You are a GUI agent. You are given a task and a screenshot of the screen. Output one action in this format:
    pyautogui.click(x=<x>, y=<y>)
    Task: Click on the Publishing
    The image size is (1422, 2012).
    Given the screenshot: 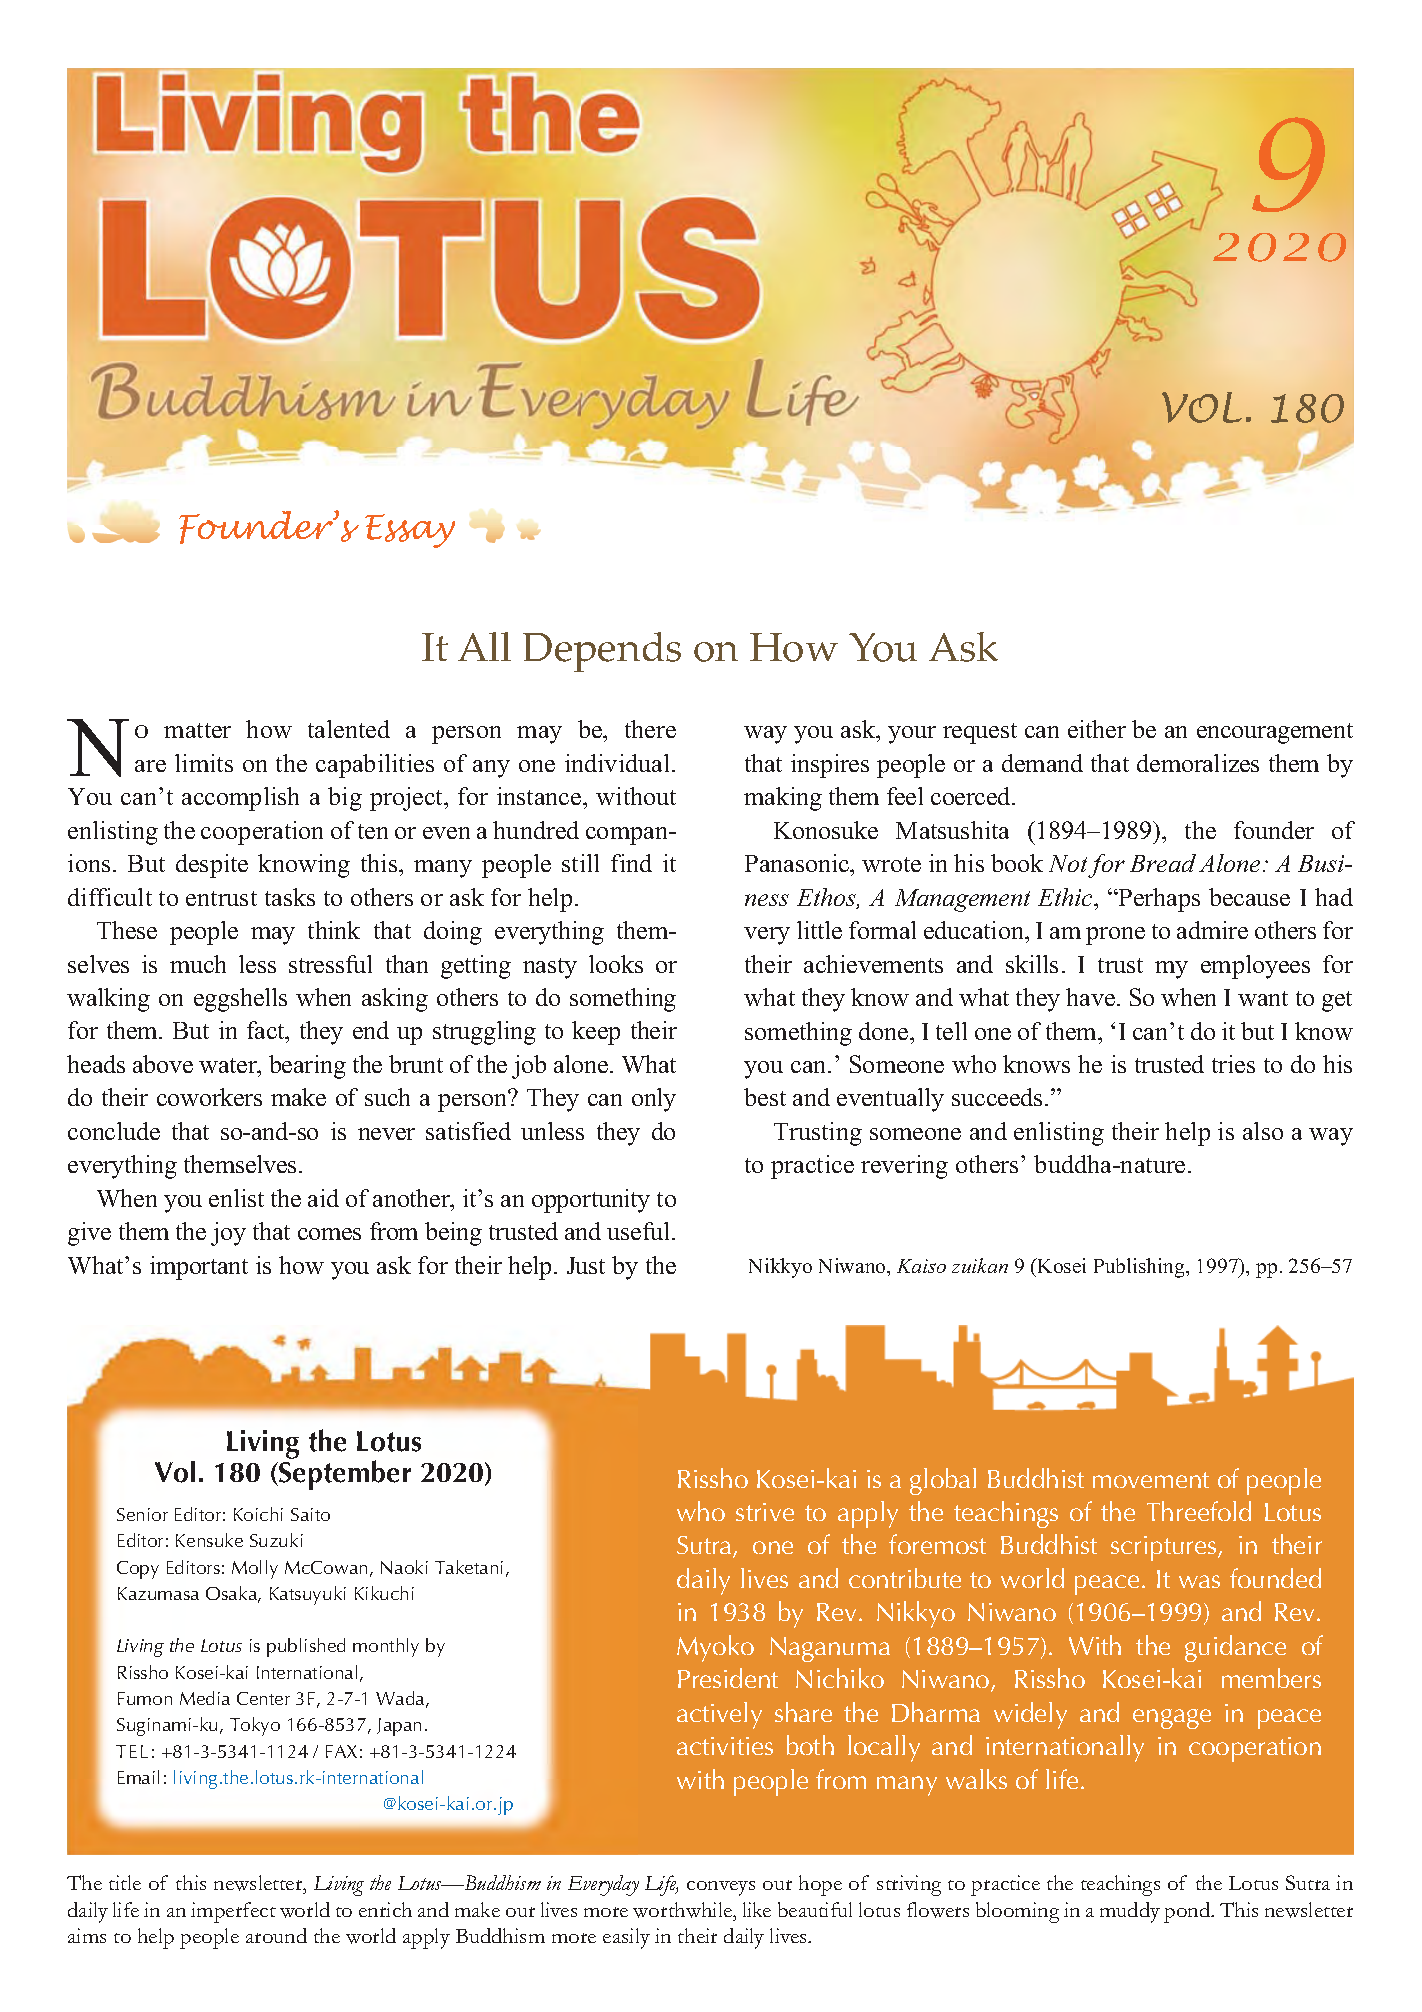 What is the action you would take?
    pyautogui.click(x=1140, y=1268)
